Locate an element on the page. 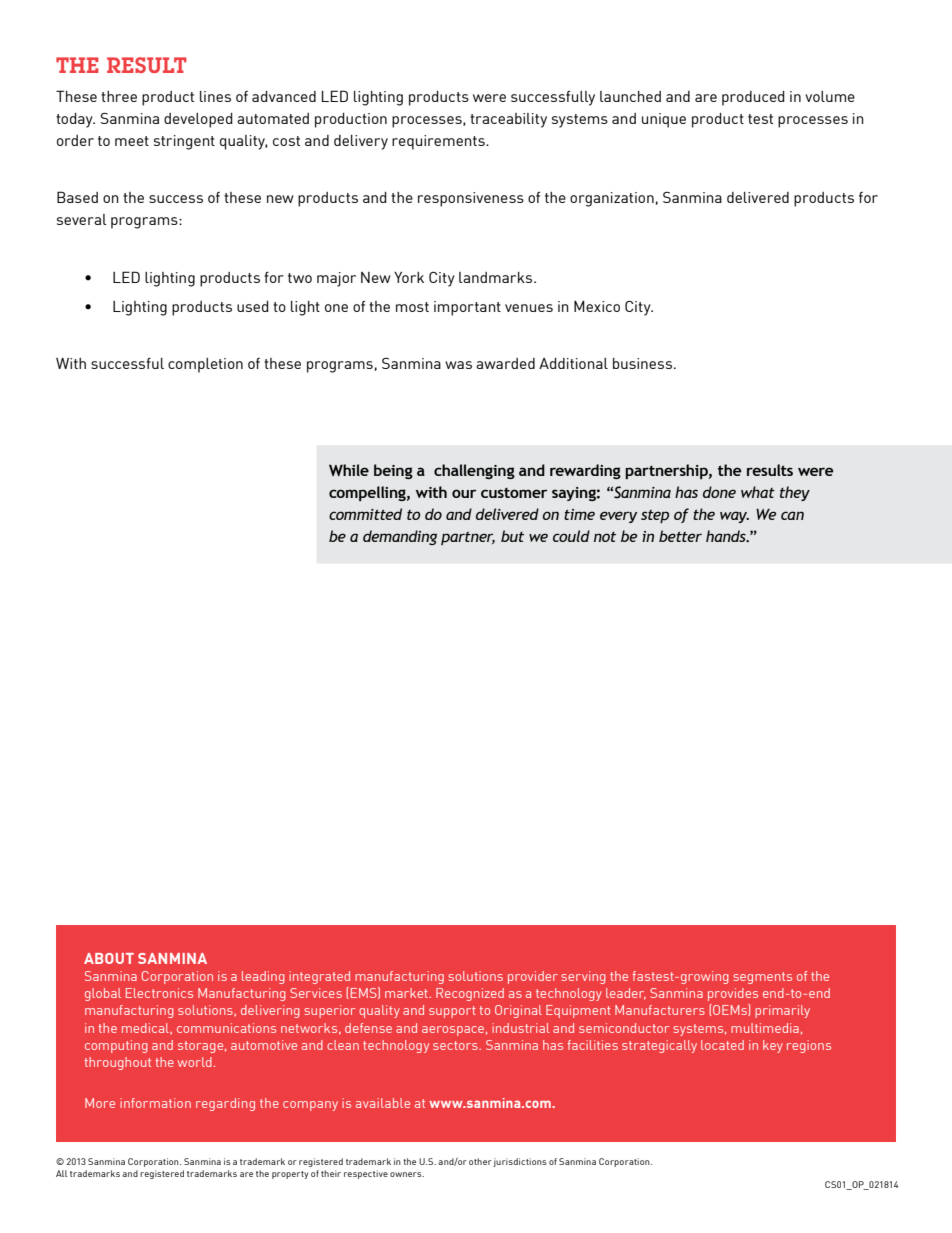 This image has width=952, height=1233. provider is located at coordinates (533, 977).
